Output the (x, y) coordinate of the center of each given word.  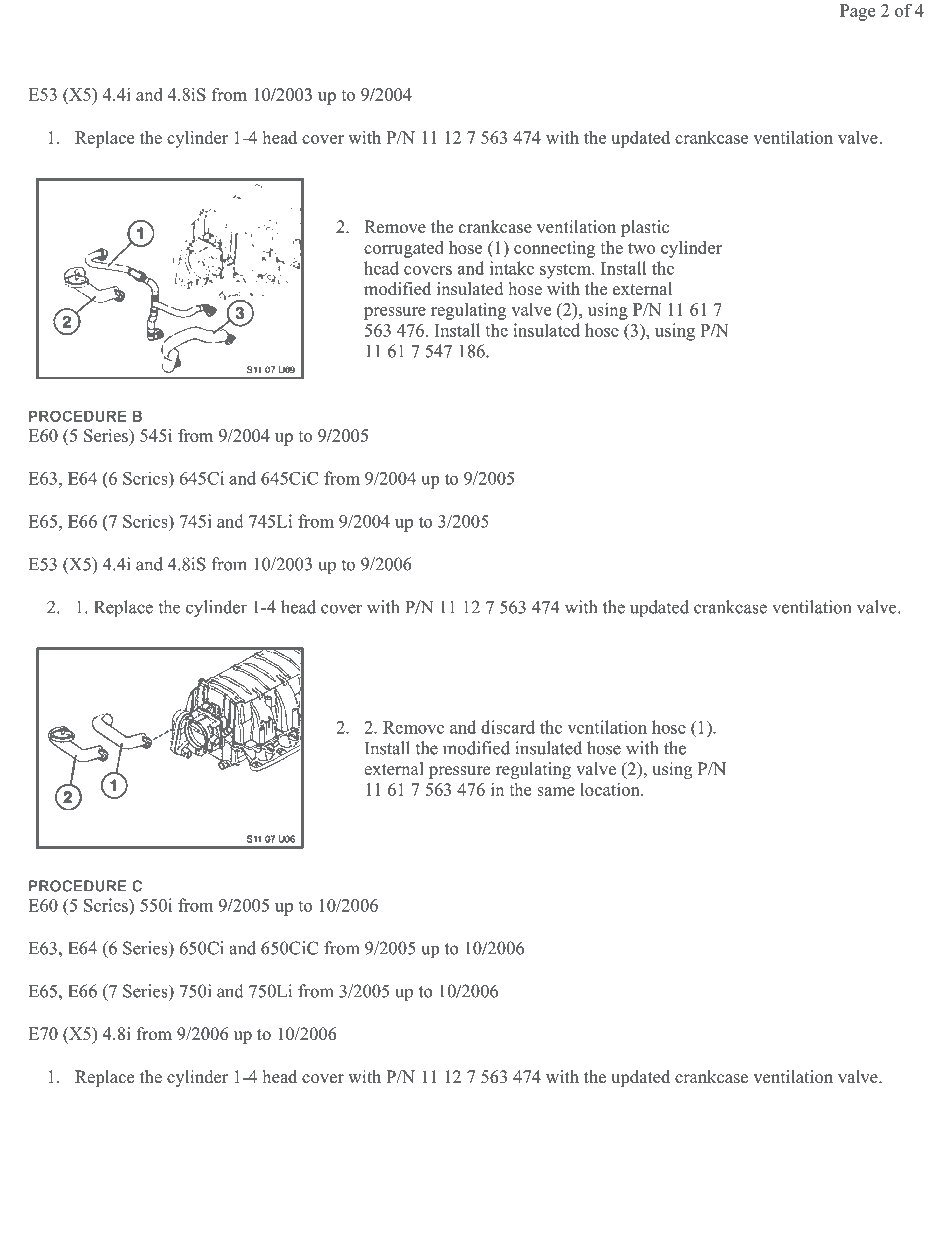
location (611, 789)
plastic (645, 228)
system (566, 271)
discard (508, 727)
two (641, 248)
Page (857, 12)
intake (512, 268)
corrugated (404, 249)
